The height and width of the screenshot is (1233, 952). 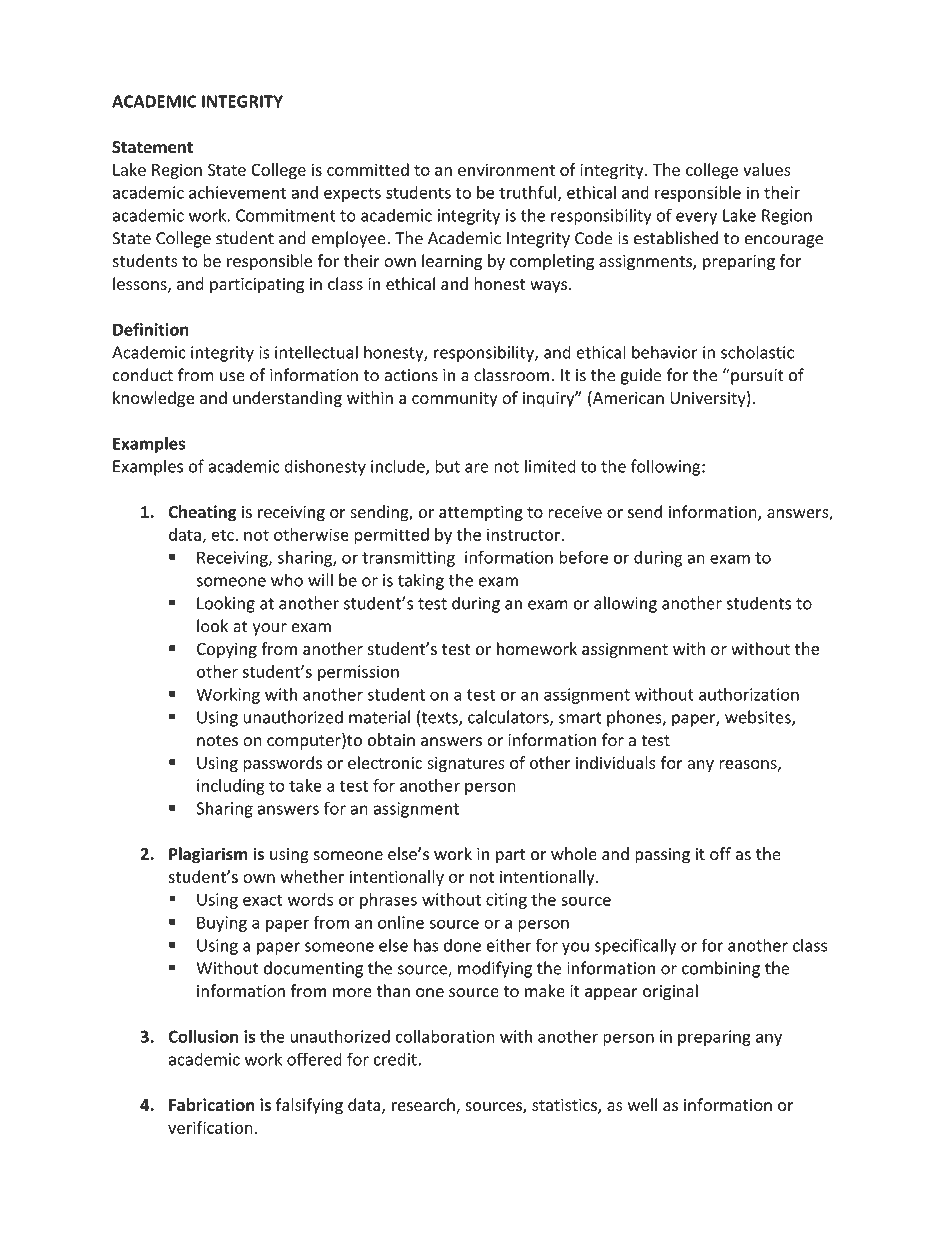 I want to click on taking, so click(x=421, y=581).
